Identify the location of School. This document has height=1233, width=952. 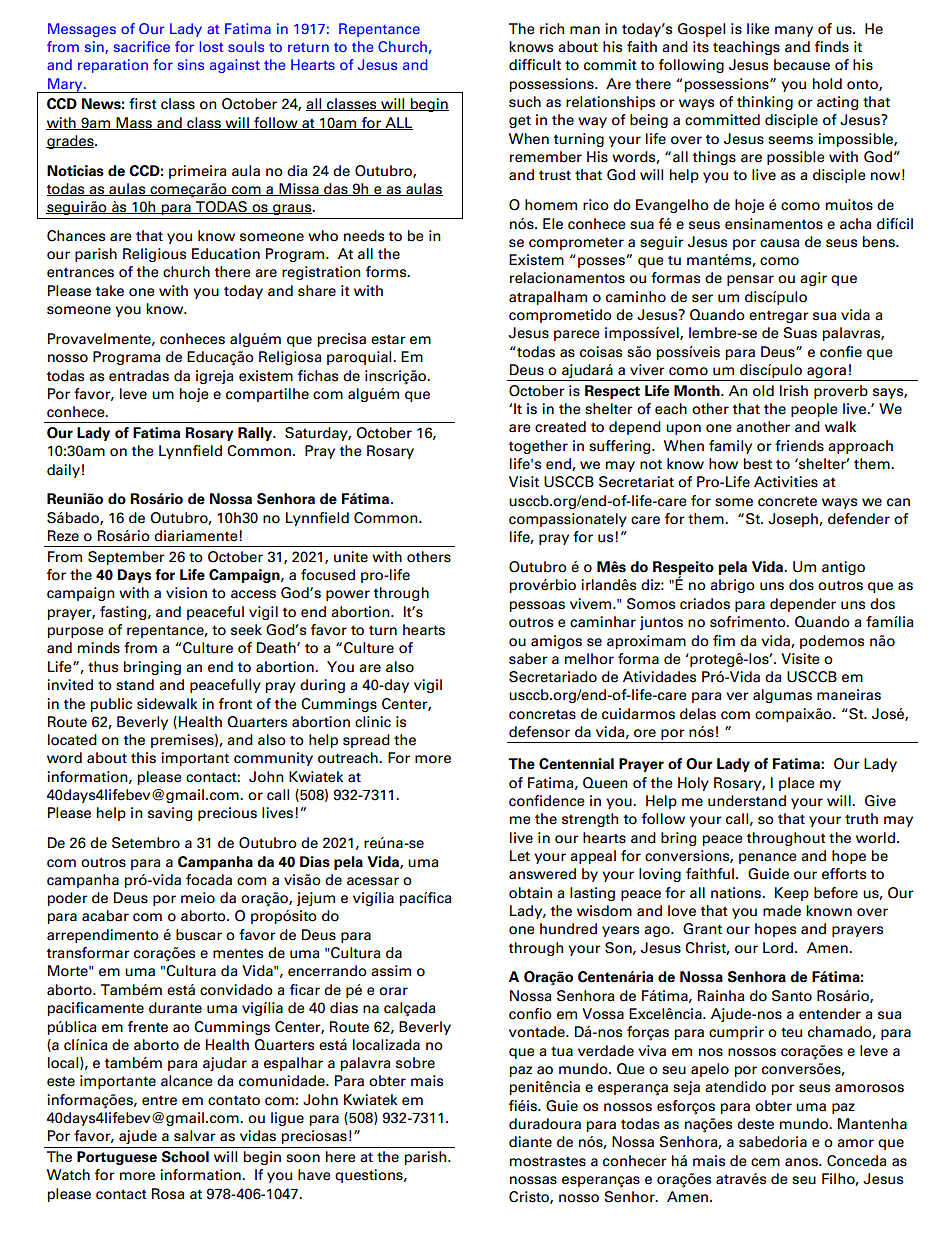
(185, 1157).
